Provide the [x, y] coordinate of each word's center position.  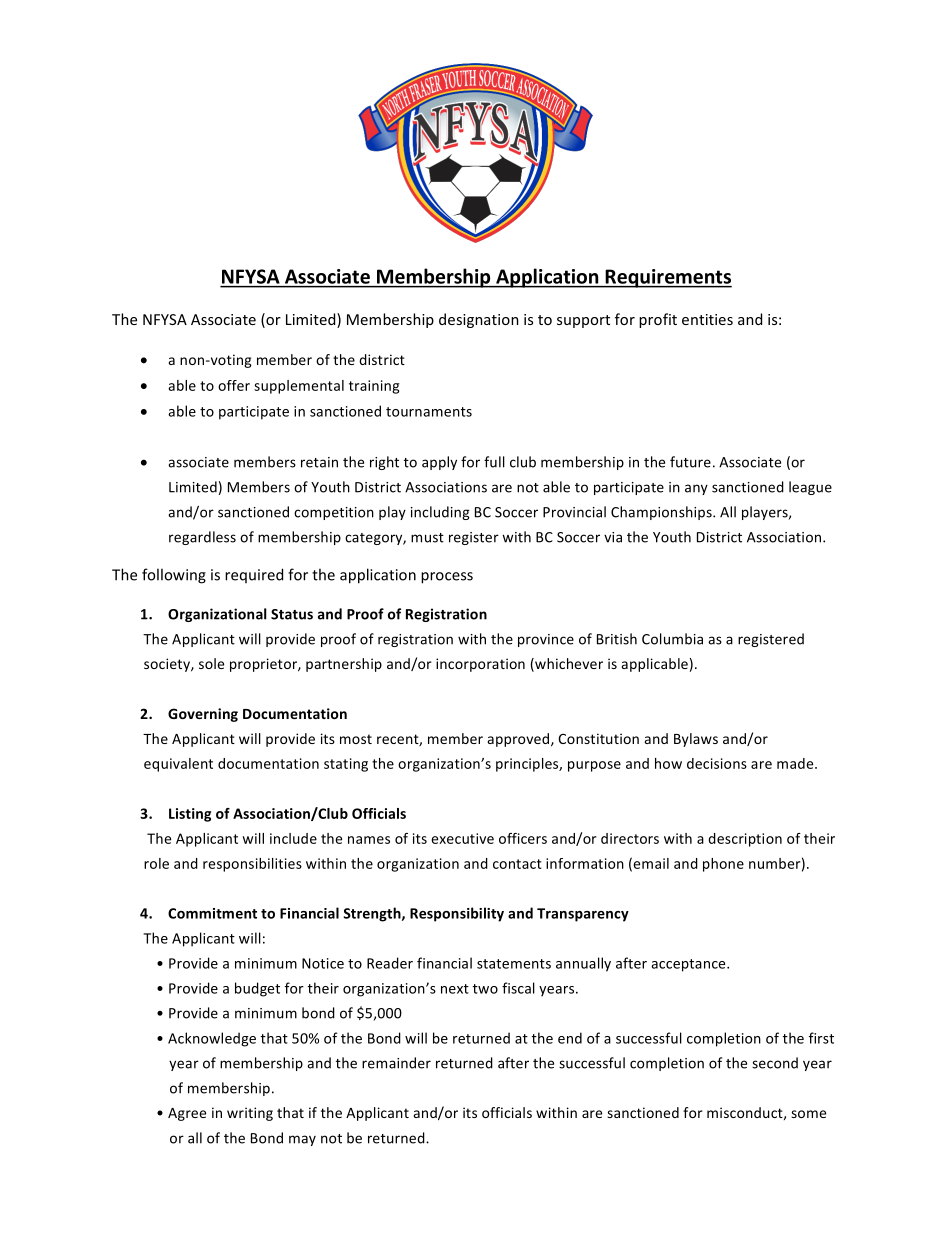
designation [479, 320]
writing [250, 1114]
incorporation [480, 665]
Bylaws [696, 740]
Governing [203, 715]
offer [234, 385]
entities [707, 319]
